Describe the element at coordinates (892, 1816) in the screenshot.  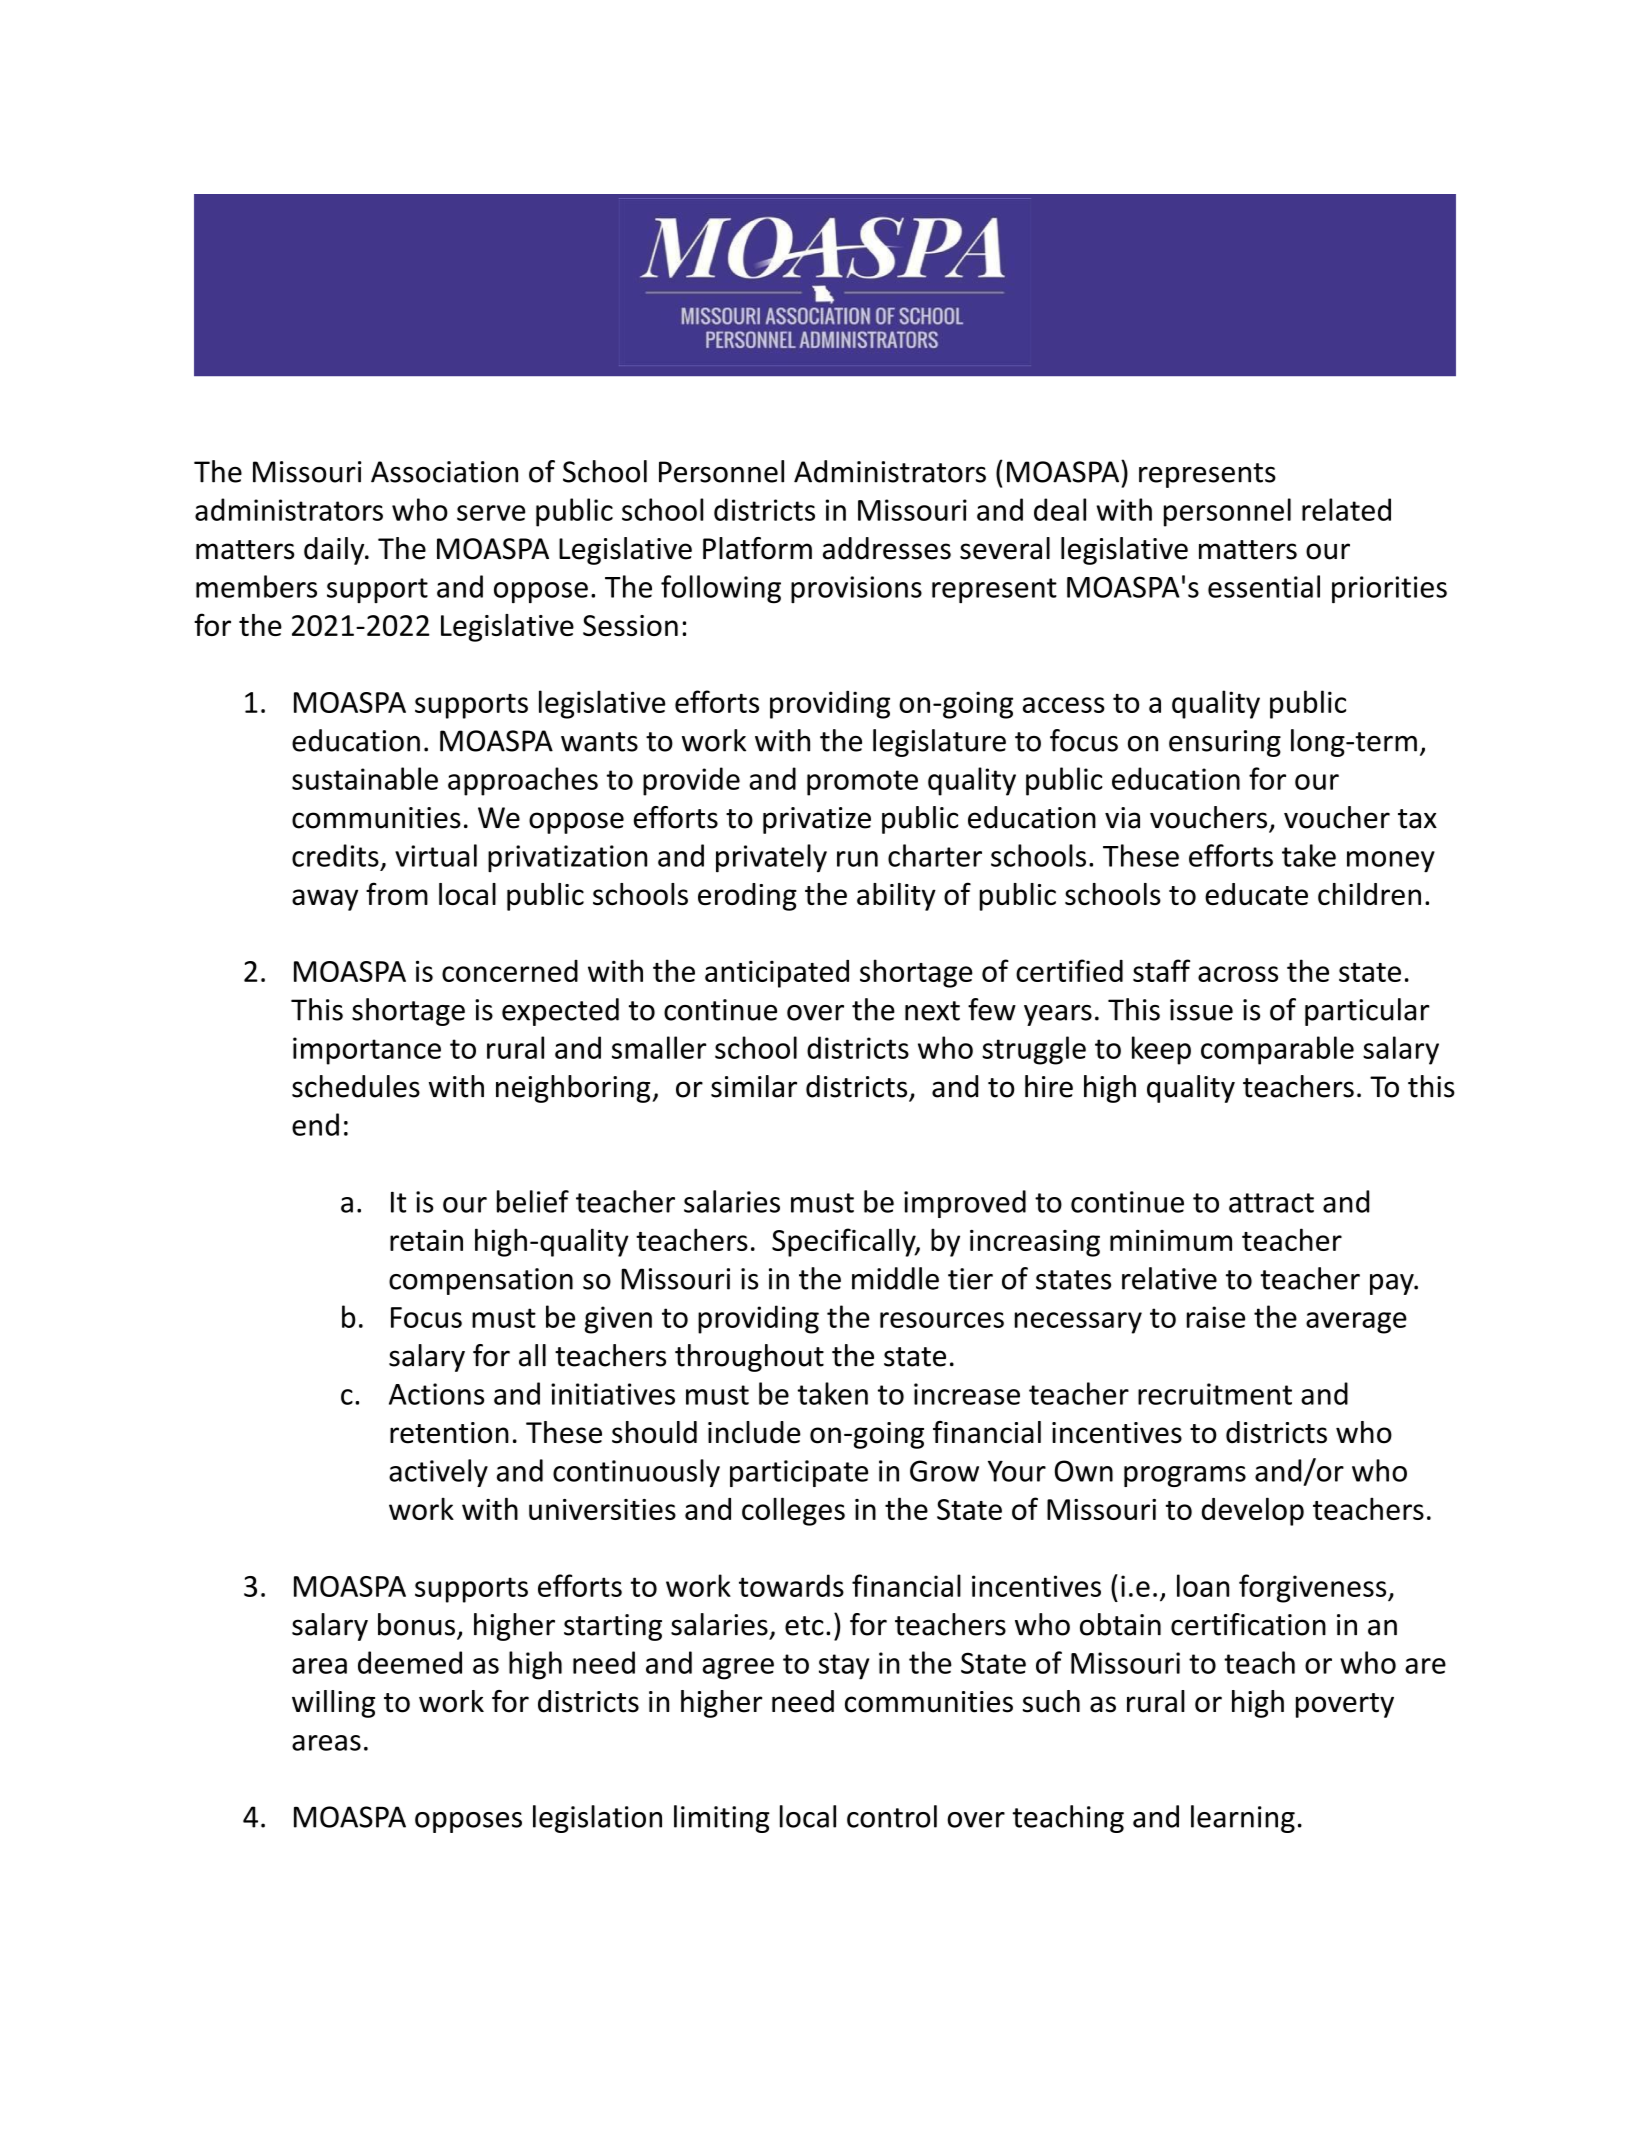
I see `control` at that location.
